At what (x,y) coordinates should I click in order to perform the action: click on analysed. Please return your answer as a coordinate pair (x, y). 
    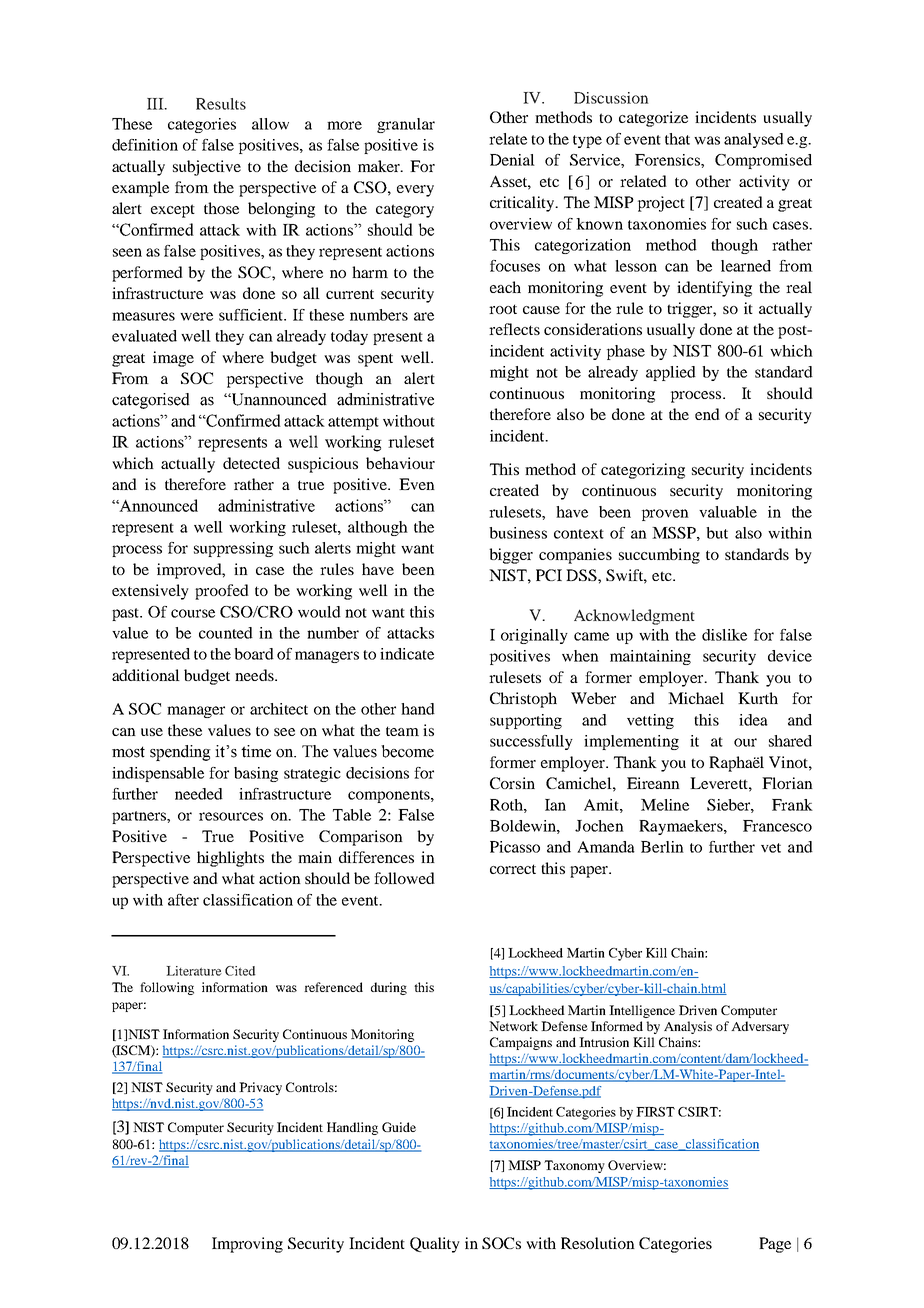
    Looking at the image, I should click on (754, 140).
